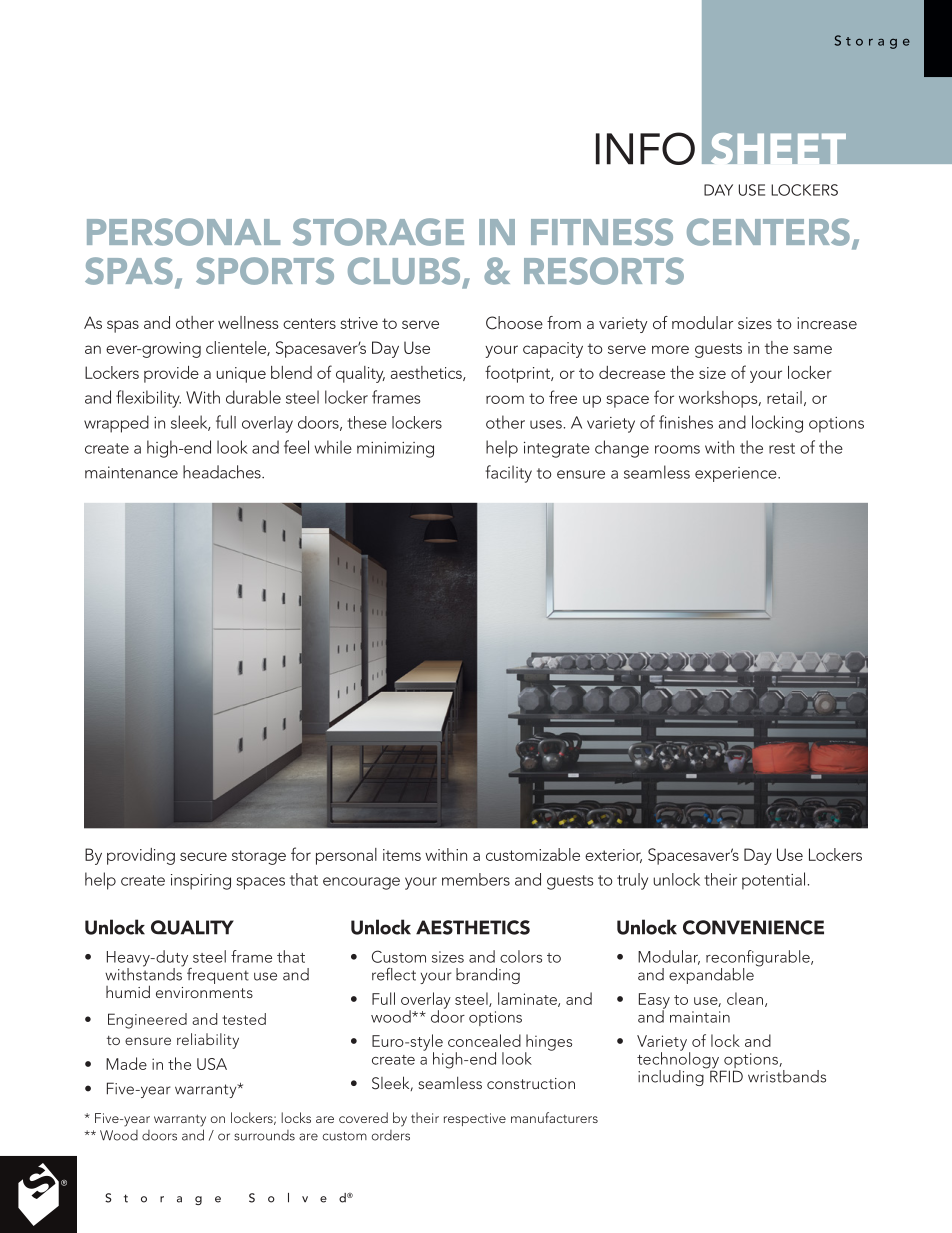  Describe the element at coordinates (265, 271) in the screenshot. I see `SPORTS` at that location.
